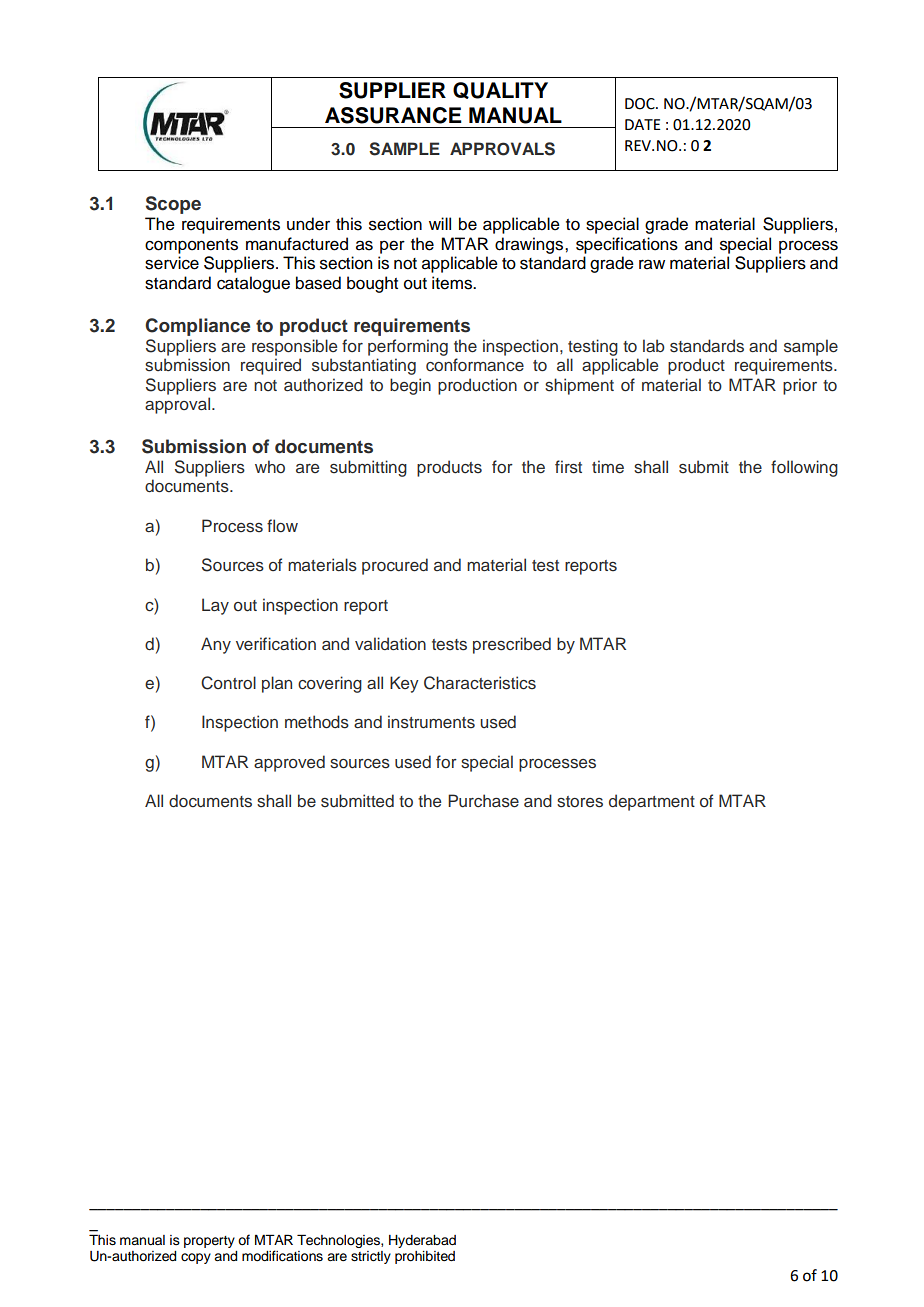 The image size is (924, 1307). Describe the element at coordinates (289, 763) in the screenshot. I see `approved` at that location.
